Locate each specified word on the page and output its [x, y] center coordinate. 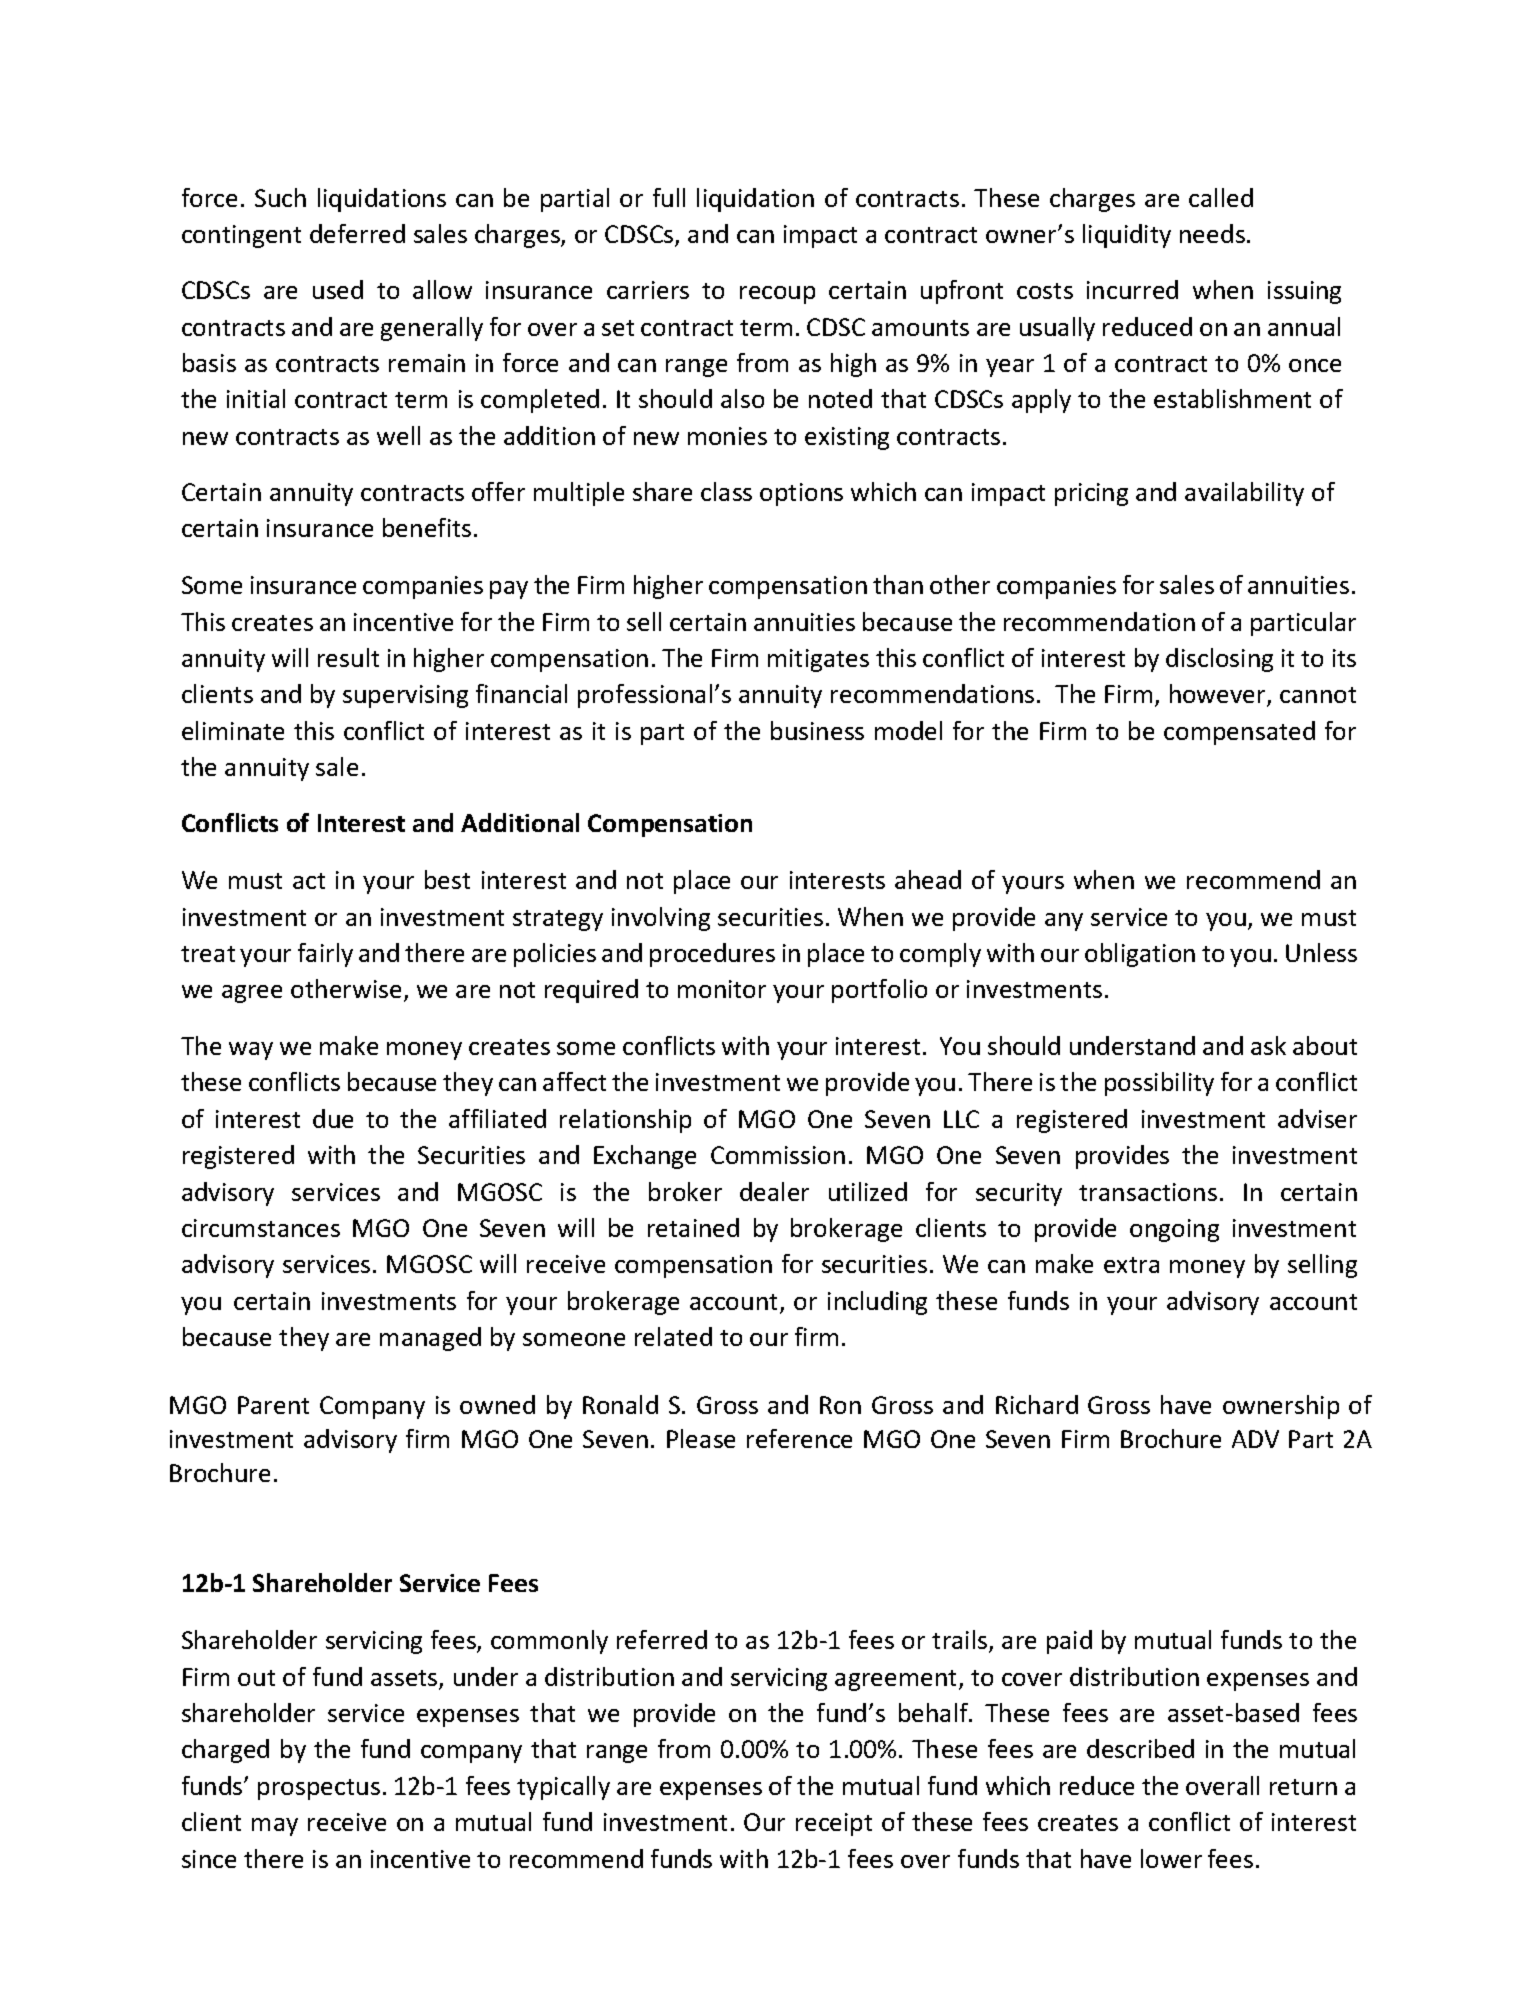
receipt [834, 1824]
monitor [722, 989]
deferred [357, 233]
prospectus [319, 1789]
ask [1268, 1045]
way [251, 1051]
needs [1212, 233]
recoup [777, 295]
